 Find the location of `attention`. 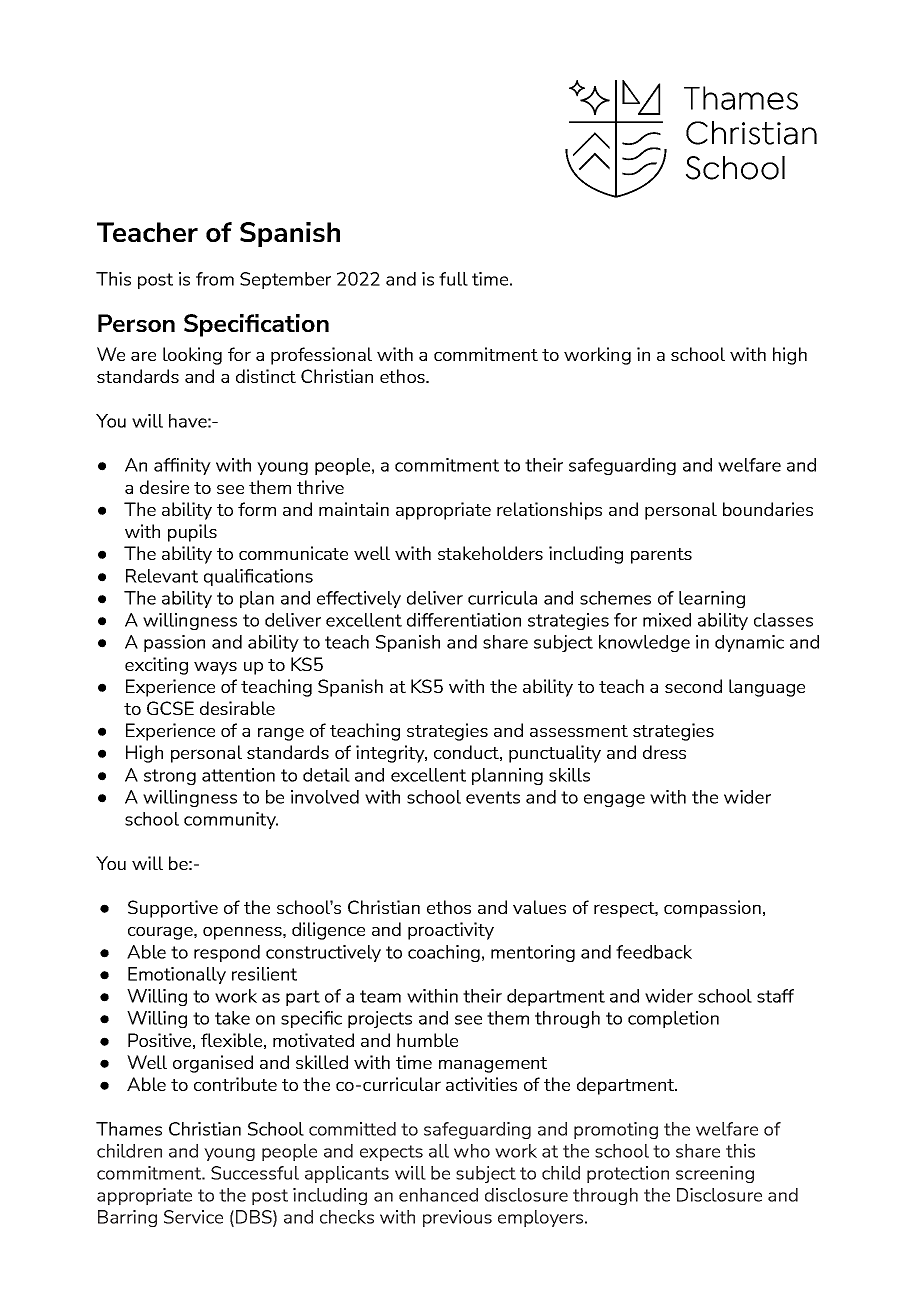

attention is located at coordinates (238, 775).
